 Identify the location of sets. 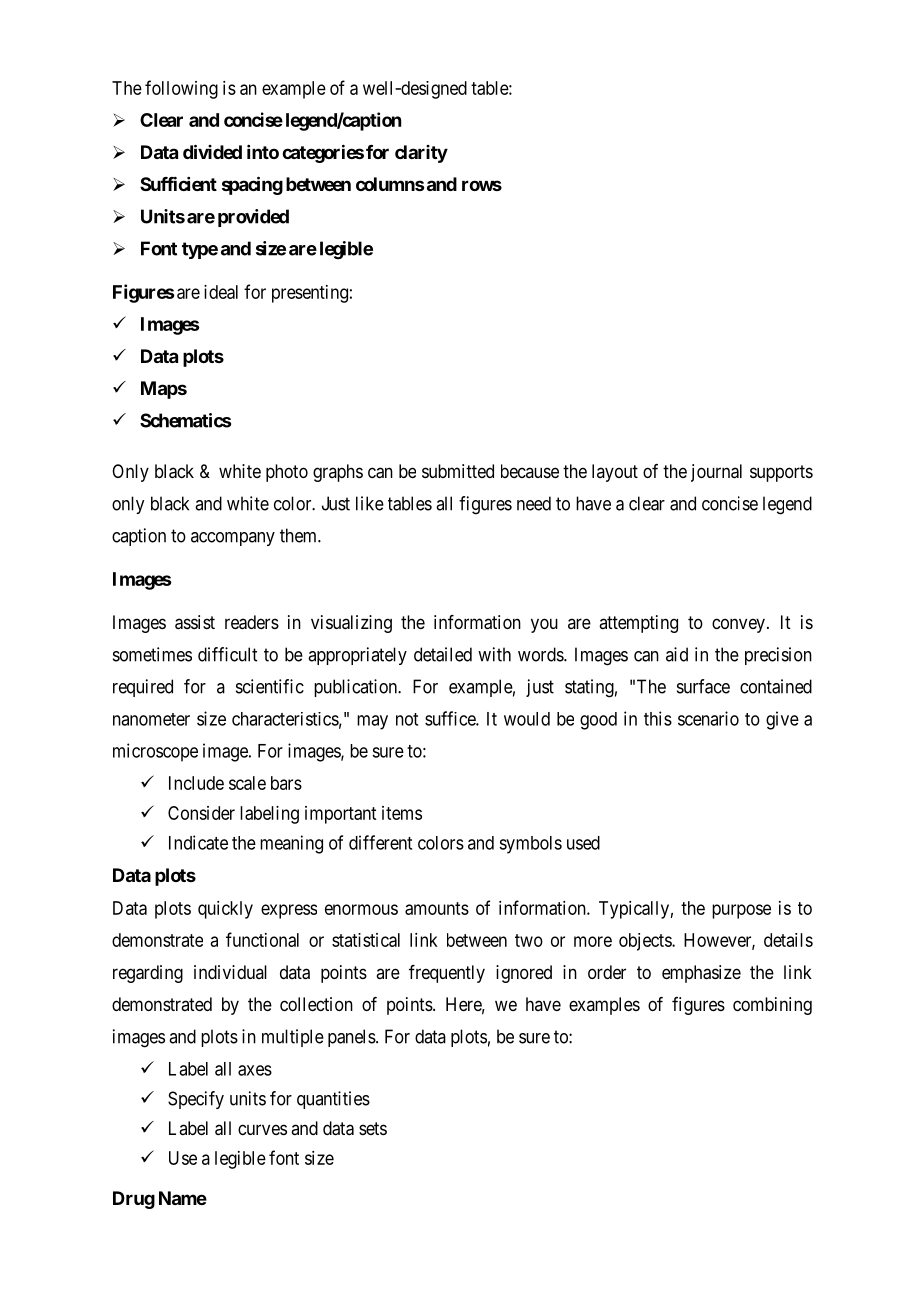
(373, 1128).
